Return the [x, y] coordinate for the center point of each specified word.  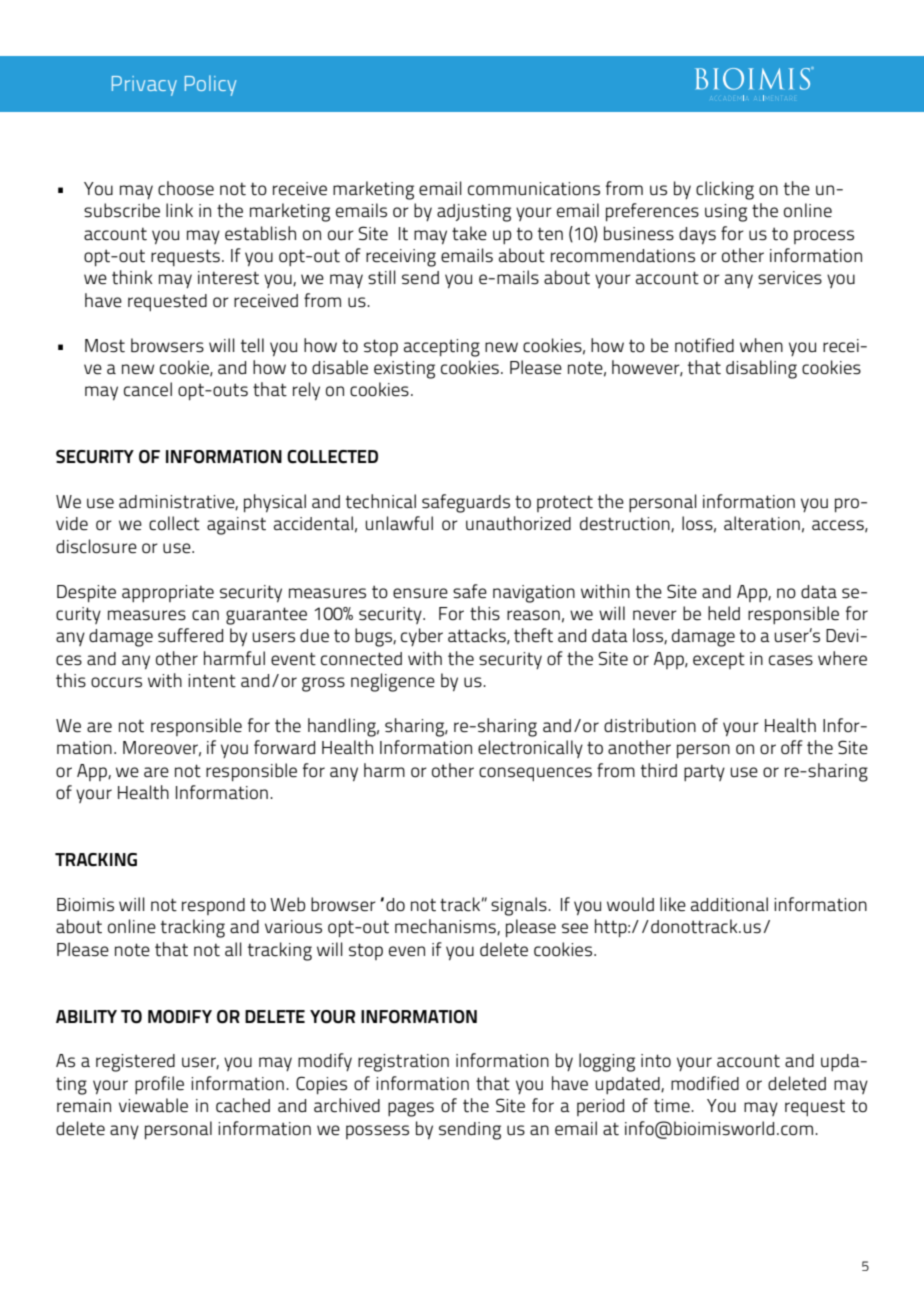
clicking [725, 190]
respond [213, 906]
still [382, 277]
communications [534, 189]
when [761, 345]
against [236, 526]
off [792, 747]
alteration [762, 523]
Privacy [144, 86]
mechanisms [446, 927]
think [132, 277]
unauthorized [518, 523]
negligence [393, 682]
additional [729, 904]
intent [212, 681]
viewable [153, 1105]
